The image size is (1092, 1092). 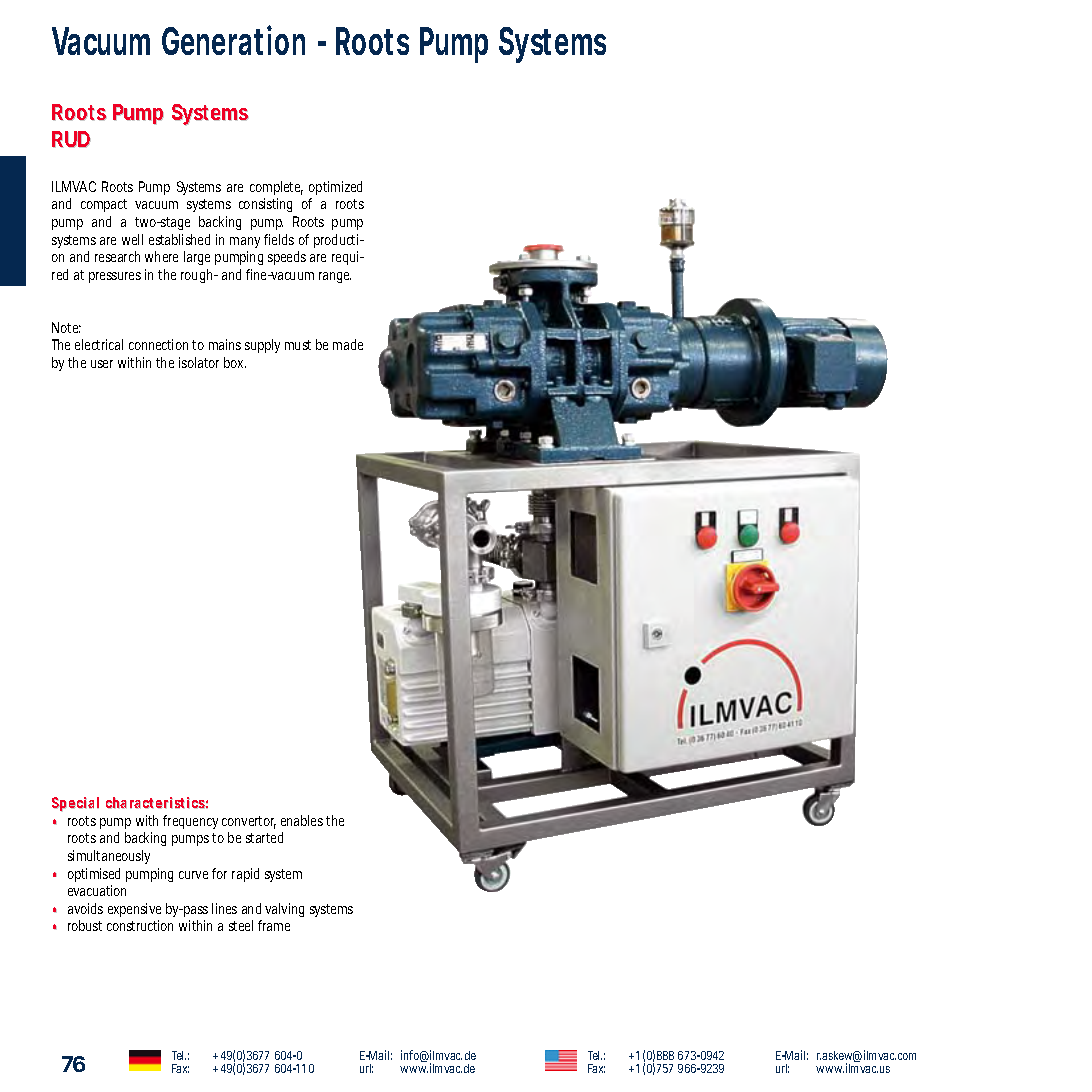 What do you see at coordinates (190, 822) in the screenshot?
I see `frequency` at bounding box center [190, 822].
